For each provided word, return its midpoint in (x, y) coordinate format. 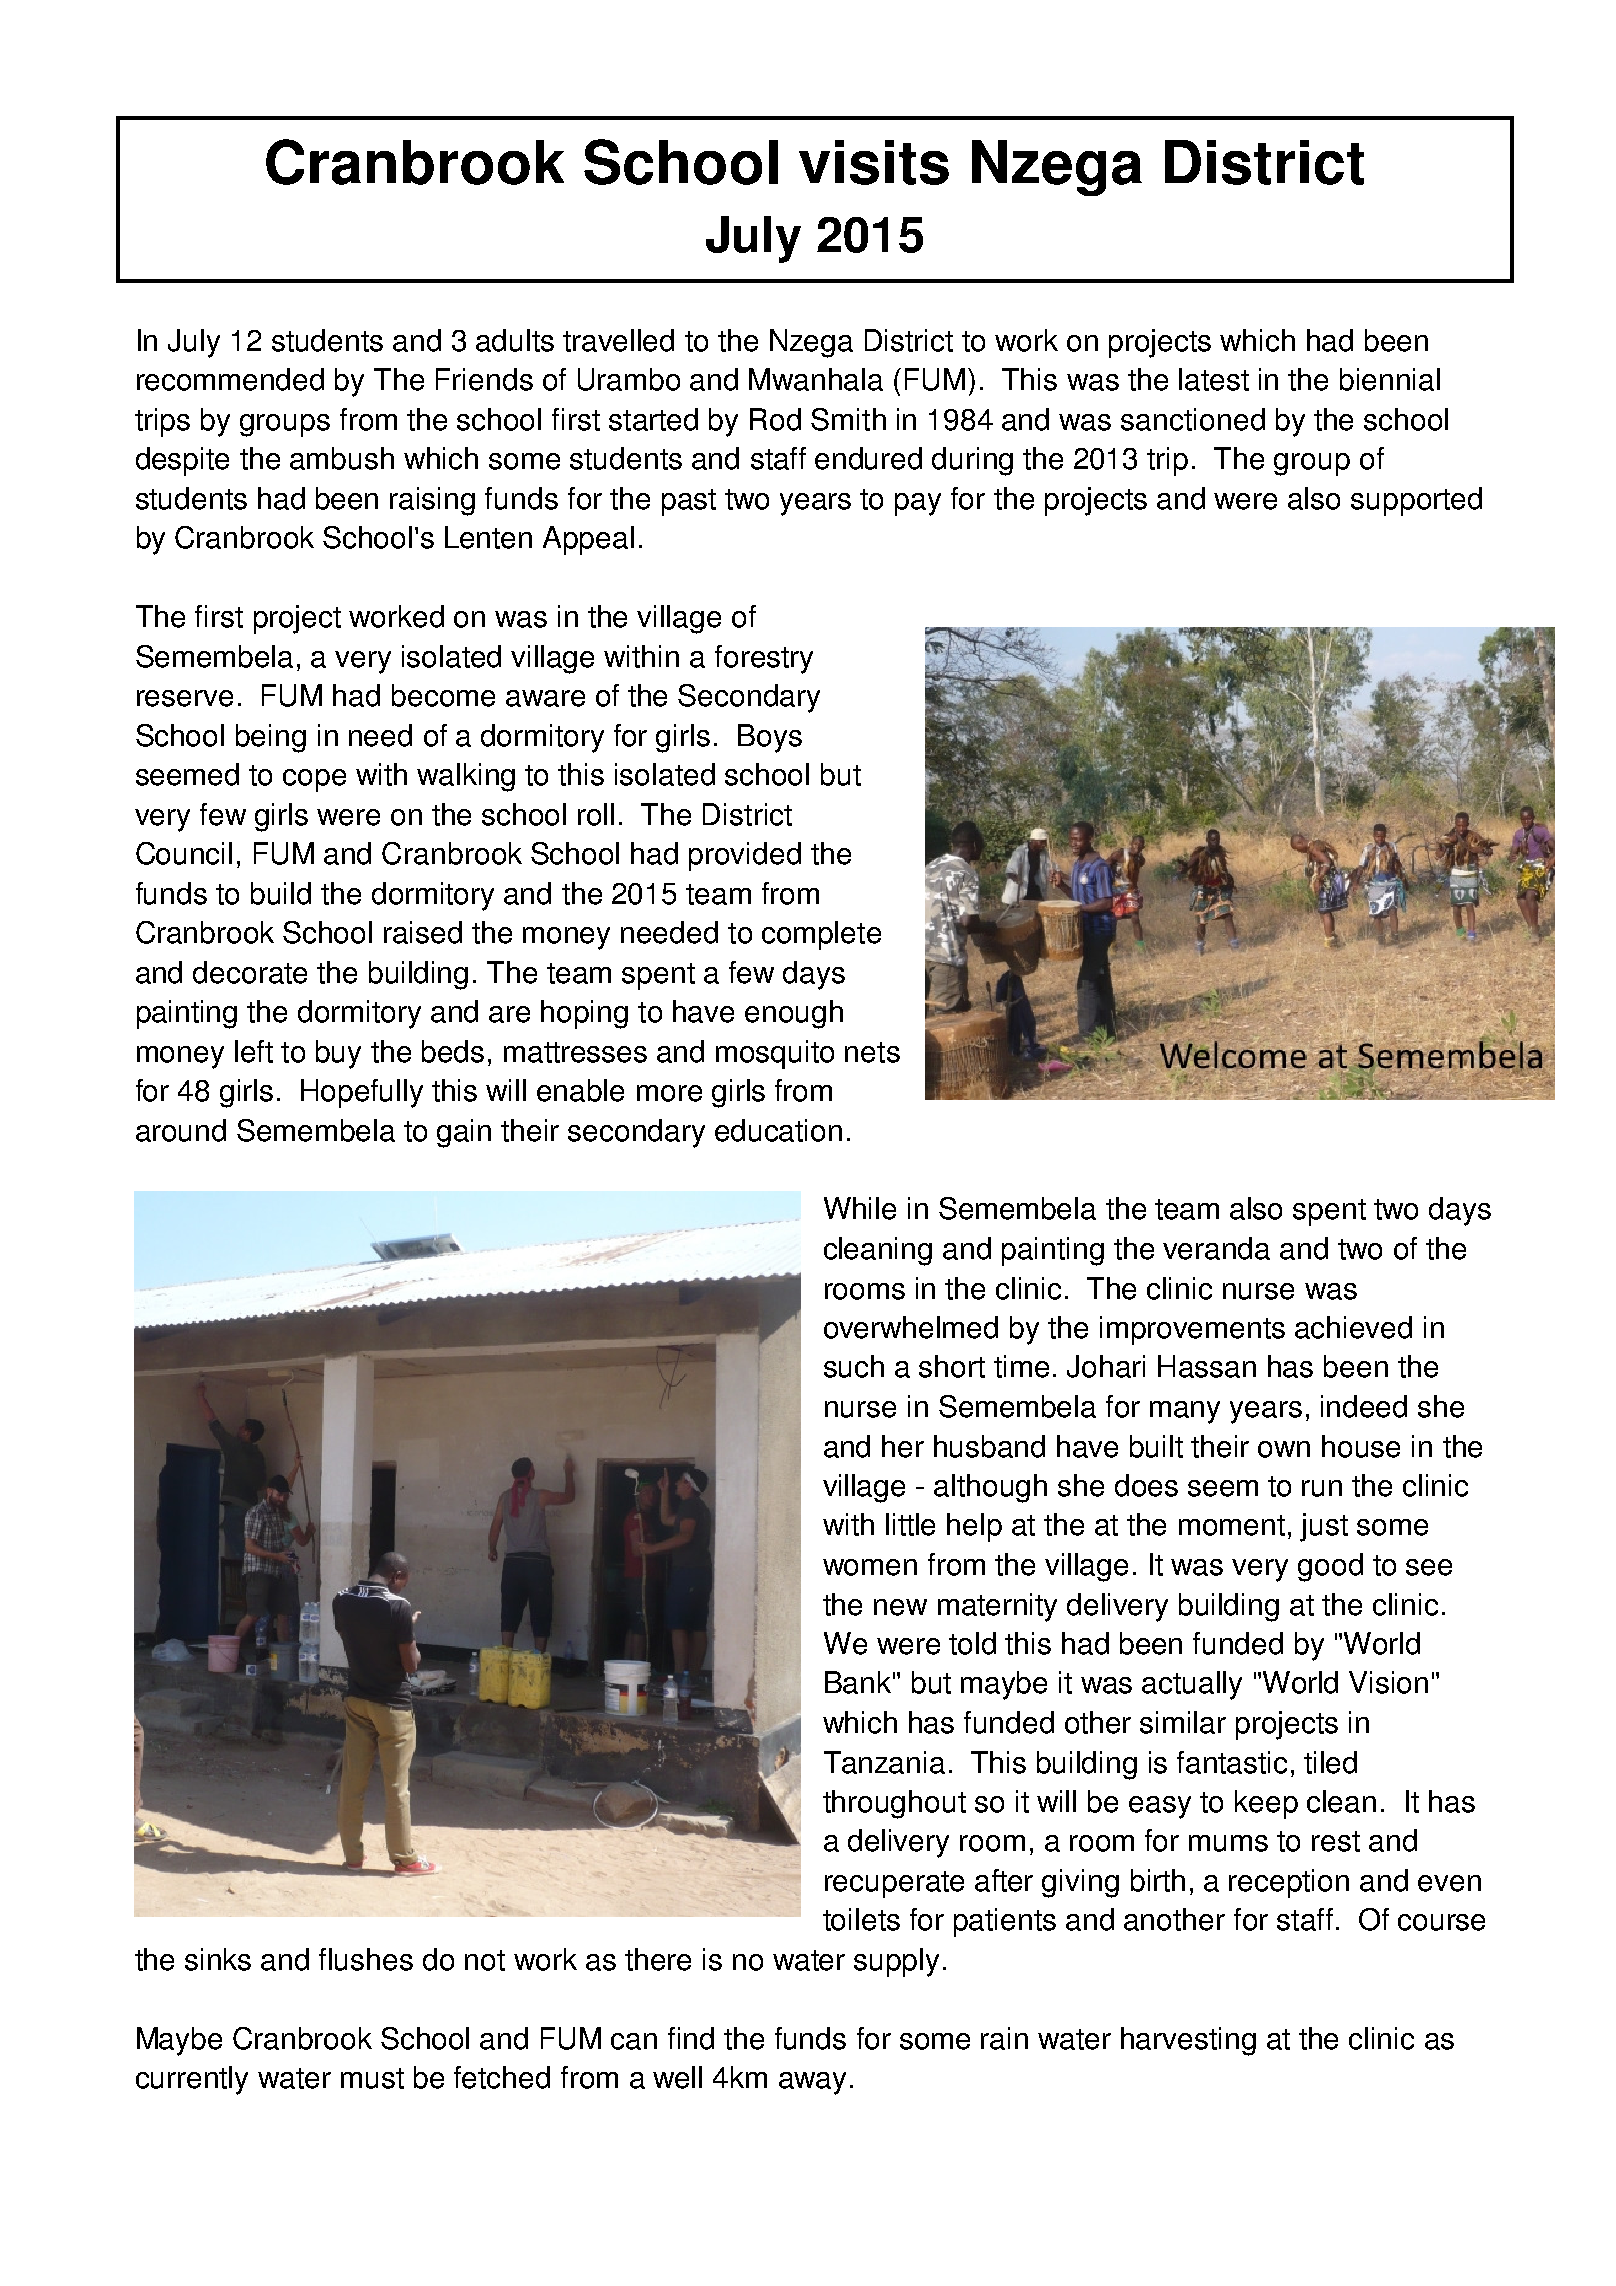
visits (874, 162)
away (812, 2083)
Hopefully (362, 1093)
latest (1214, 379)
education (778, 1130)
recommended (230, 379)
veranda (1216, 1248)
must (372, 2078)
